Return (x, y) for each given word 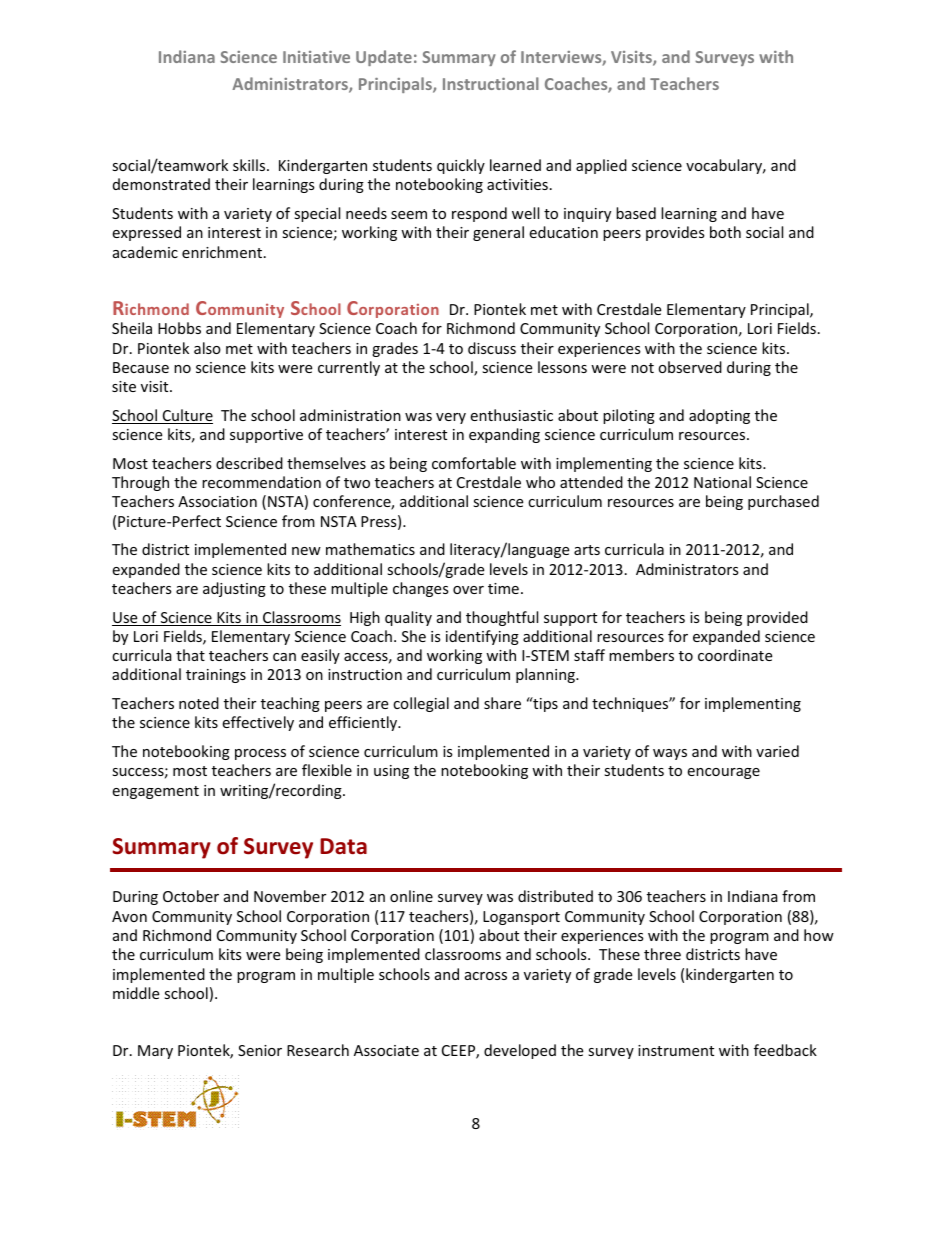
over (468, 590)
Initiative (316, 57)
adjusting (234, 589)
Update (384, 58)
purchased (783, 502)
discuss (492, 348)
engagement (155, 792)
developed (520, 1051)
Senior (260, 1050)
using (391, 772)
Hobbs (179, 328)
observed (690, 367)
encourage (723, 773)
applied (601, 166)
